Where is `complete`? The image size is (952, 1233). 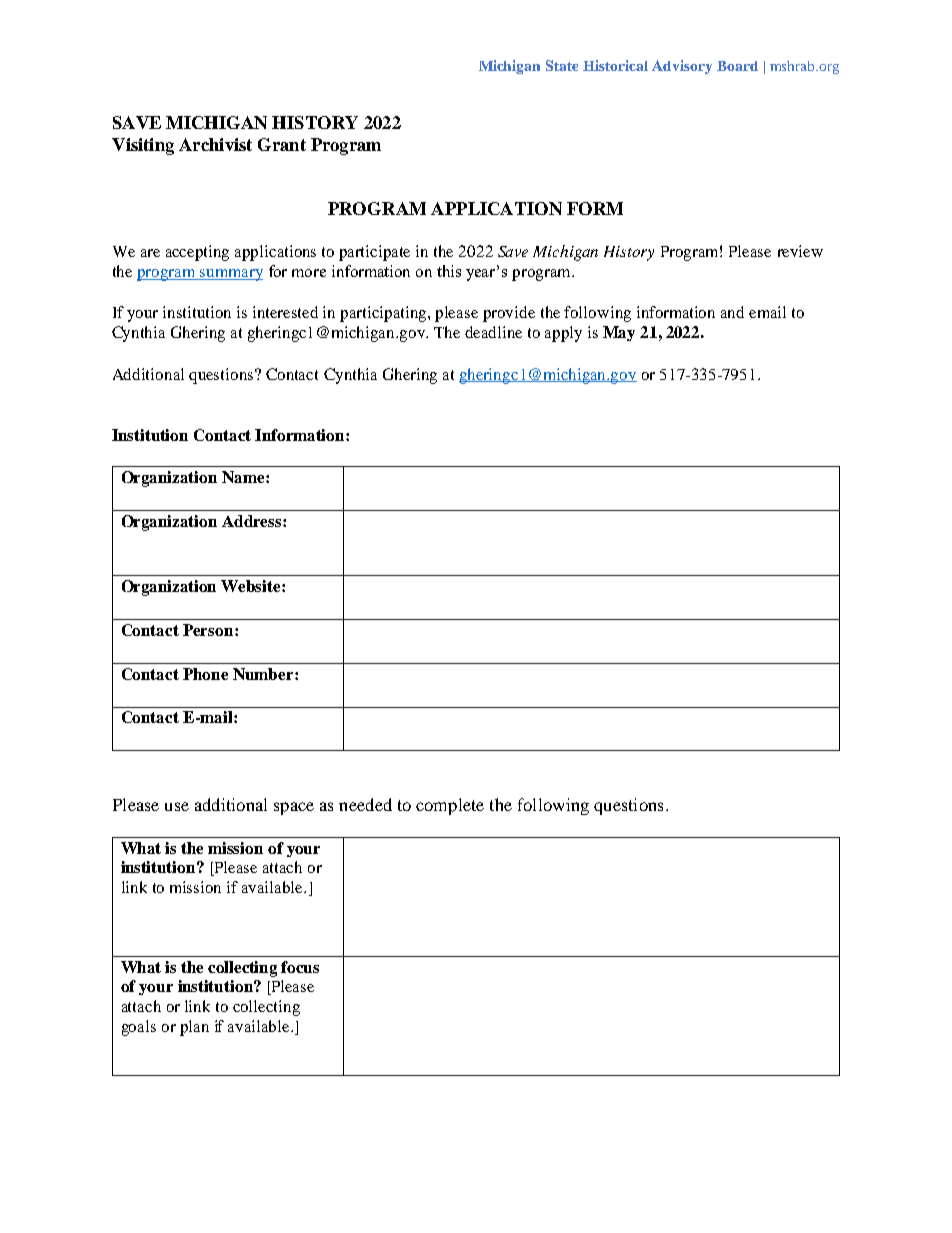
complete is located at coordinates (450, 806).
